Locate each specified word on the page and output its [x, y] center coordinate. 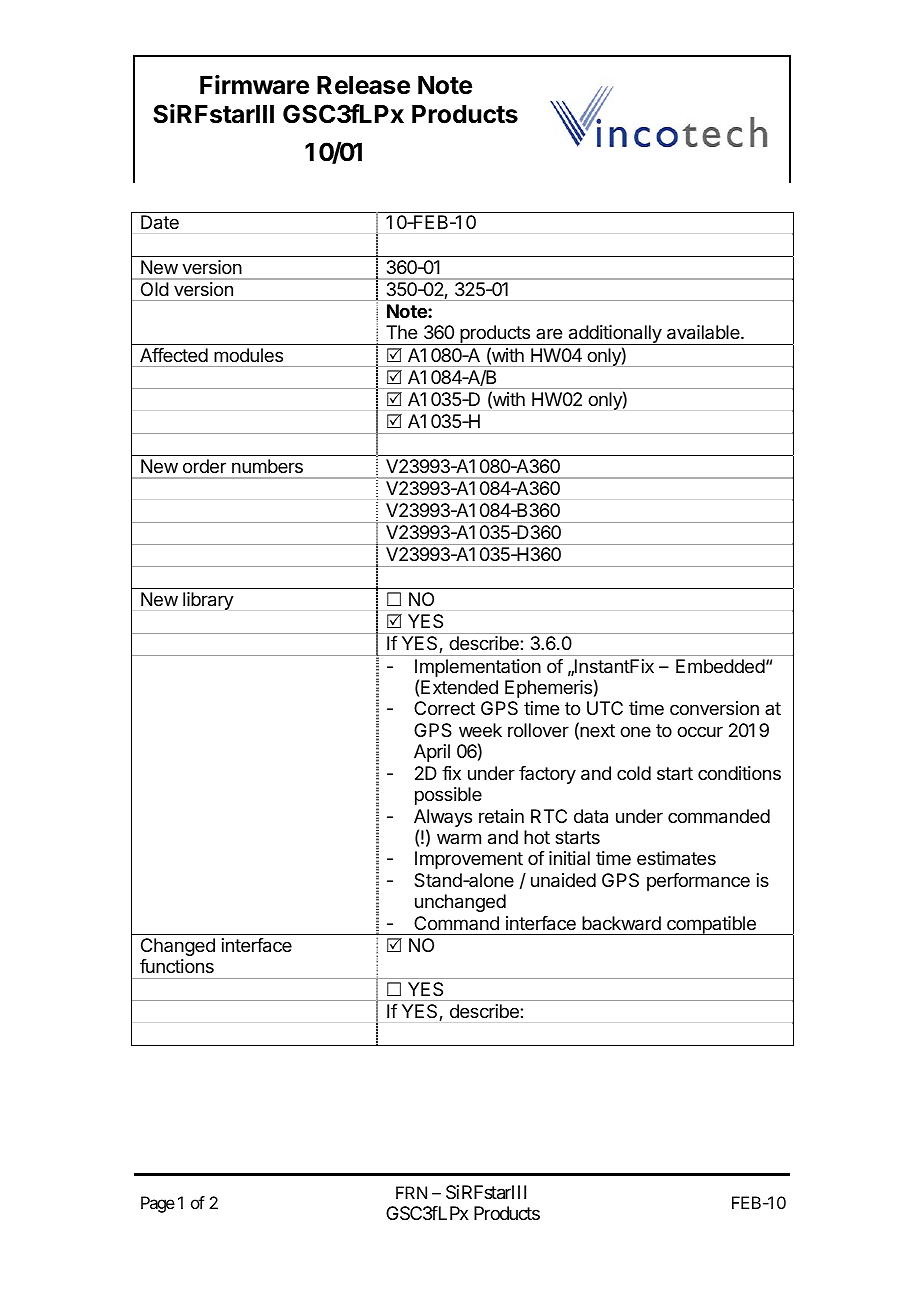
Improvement [469, 860]
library [208, 601]
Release [363, 85]
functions [177, 966]
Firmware [254, 85]
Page [158, 1204]
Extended [459, 687]
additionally [614, 335]
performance [698, 882]
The [401, 332]
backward [621, 923]
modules [249, 355]
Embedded [720, 666]
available [704, 332]
